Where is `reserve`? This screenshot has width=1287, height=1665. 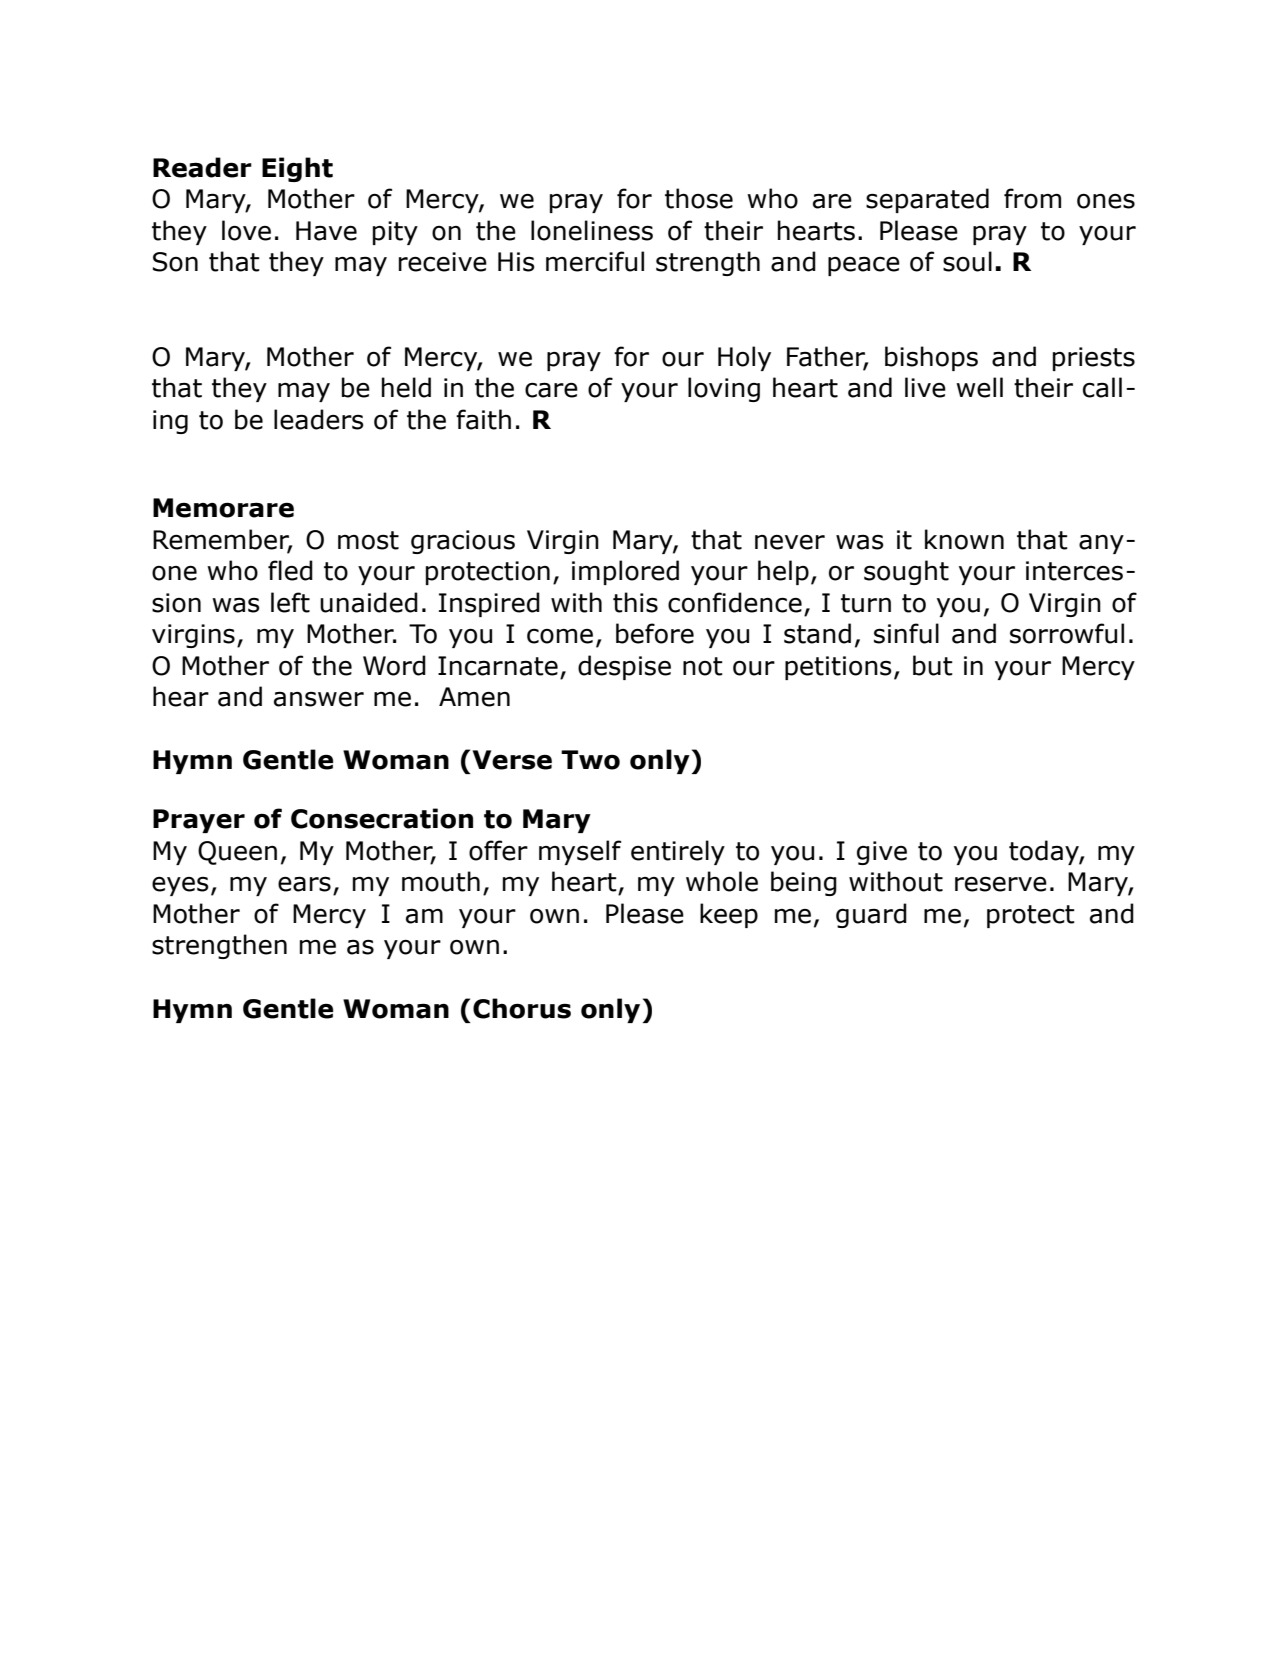
reserve is located at coordinates (1001, 884).
